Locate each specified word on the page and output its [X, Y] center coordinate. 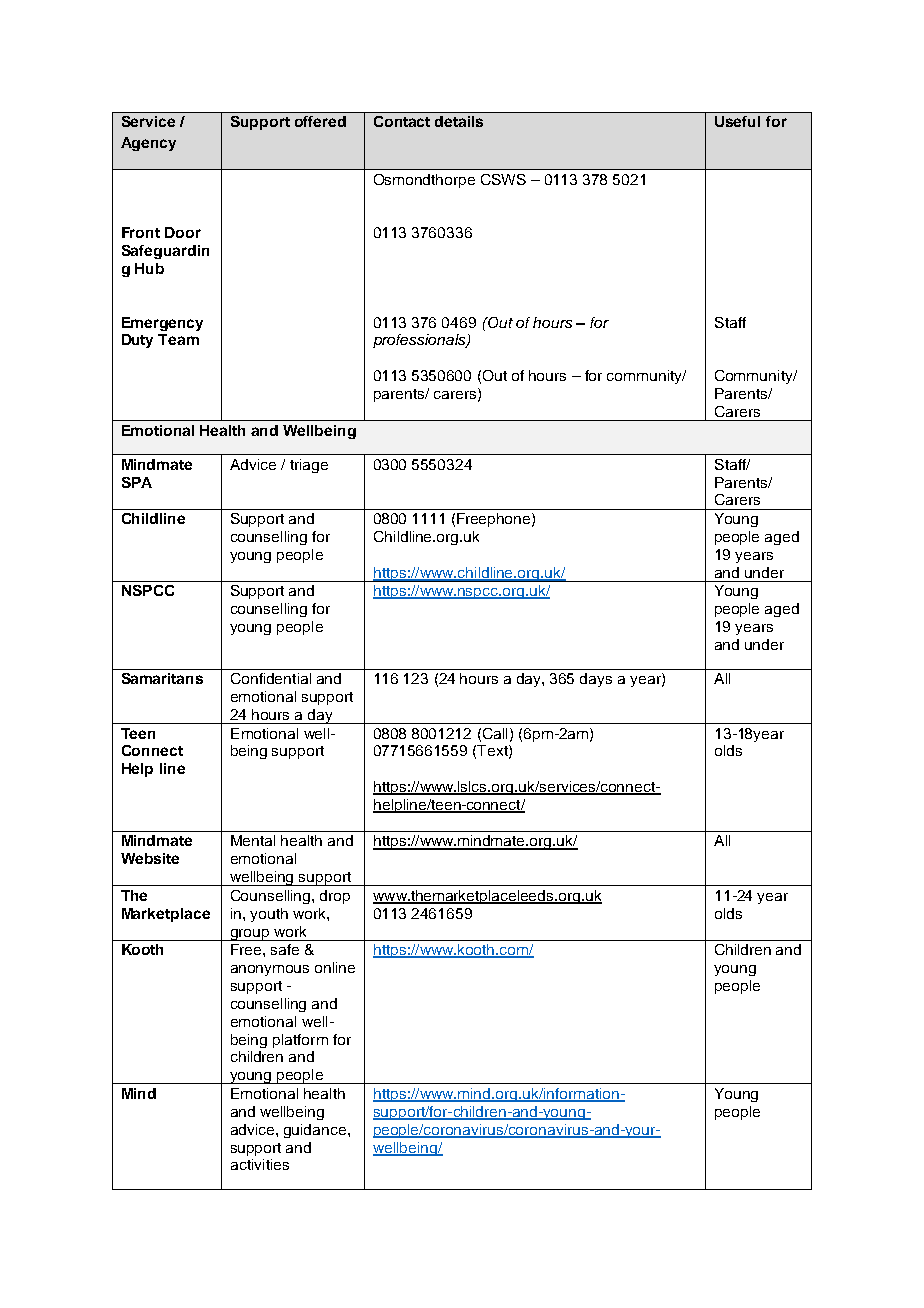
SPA [137, 482]
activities [260, 1164]
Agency [148, 144]
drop [335, 897]
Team [178, 339]
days [596, 680]
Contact [402, 121]
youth [269, 915]
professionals [420, 341]
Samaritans [162, 678]
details [459, 121]
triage [309, 466]
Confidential [271, 678]
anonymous [270, 970]
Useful [737, 121]
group [250, 935]
